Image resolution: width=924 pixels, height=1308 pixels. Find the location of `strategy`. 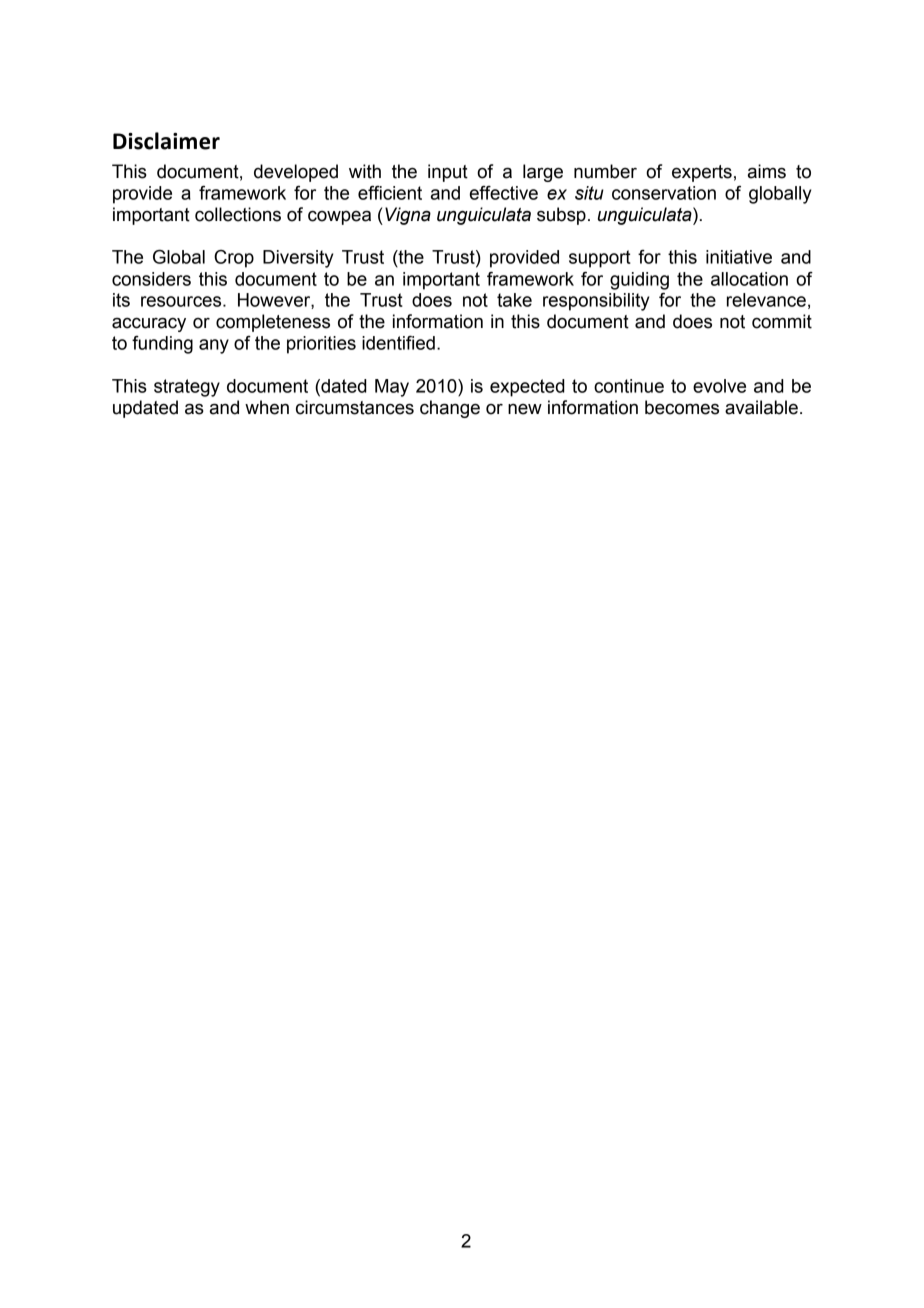

strategy is located at coordinates (187, 388).
